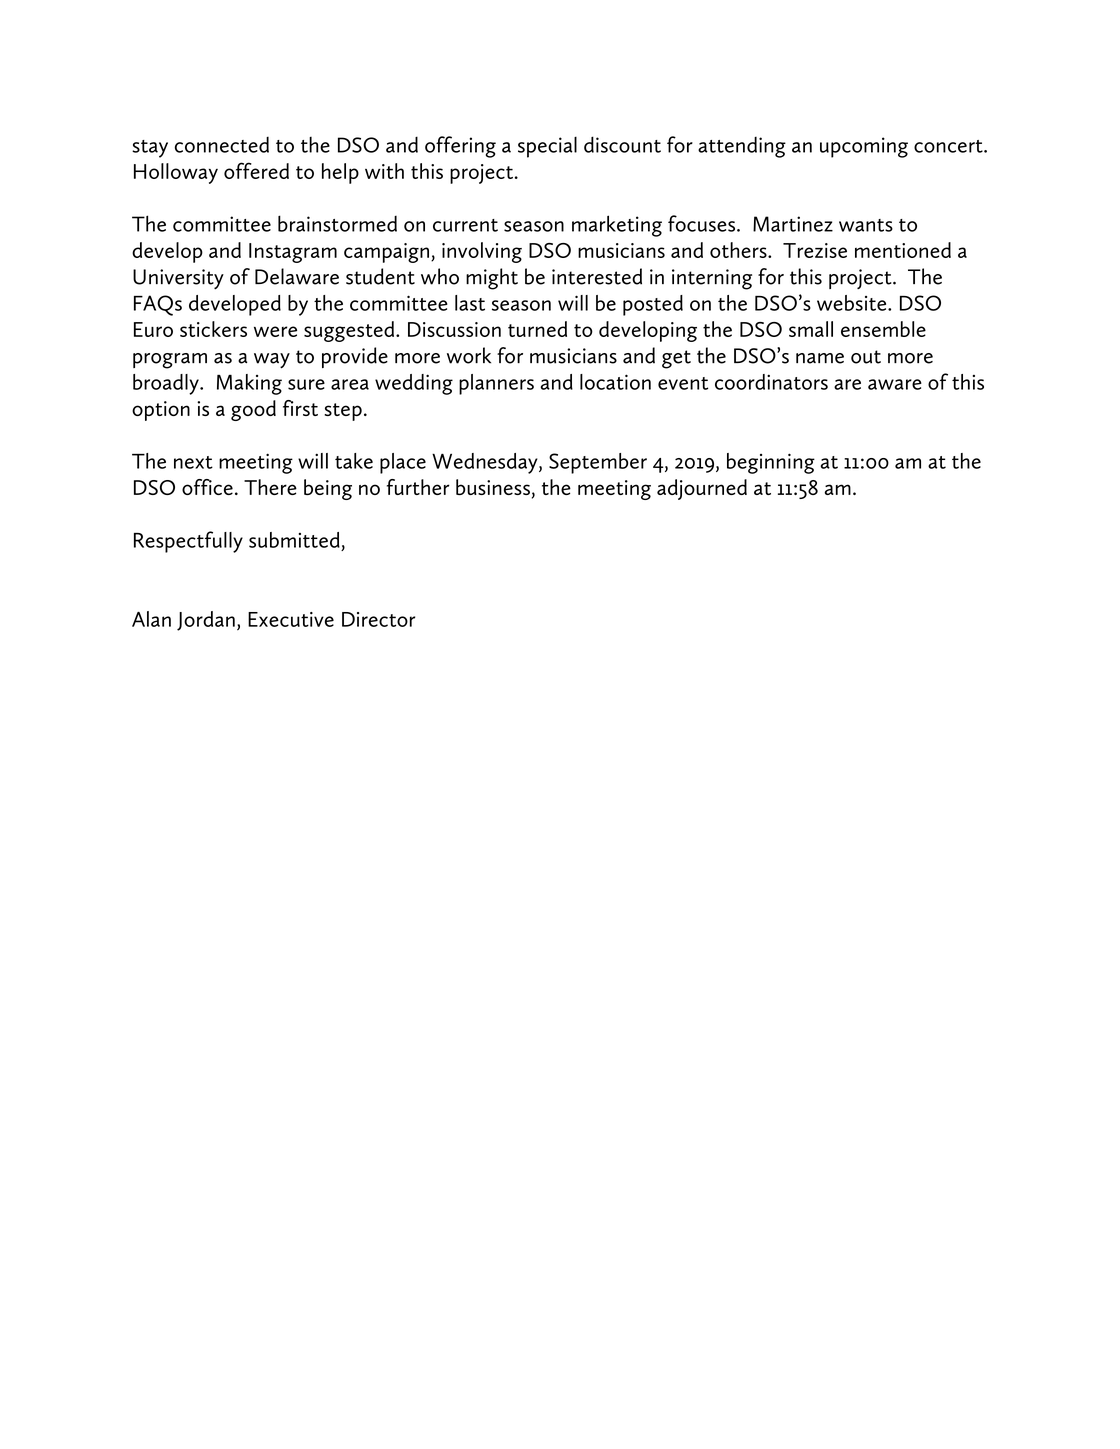  Describe the element at coordinates (547, 147) in the screenshot. I see `special` at that location.
